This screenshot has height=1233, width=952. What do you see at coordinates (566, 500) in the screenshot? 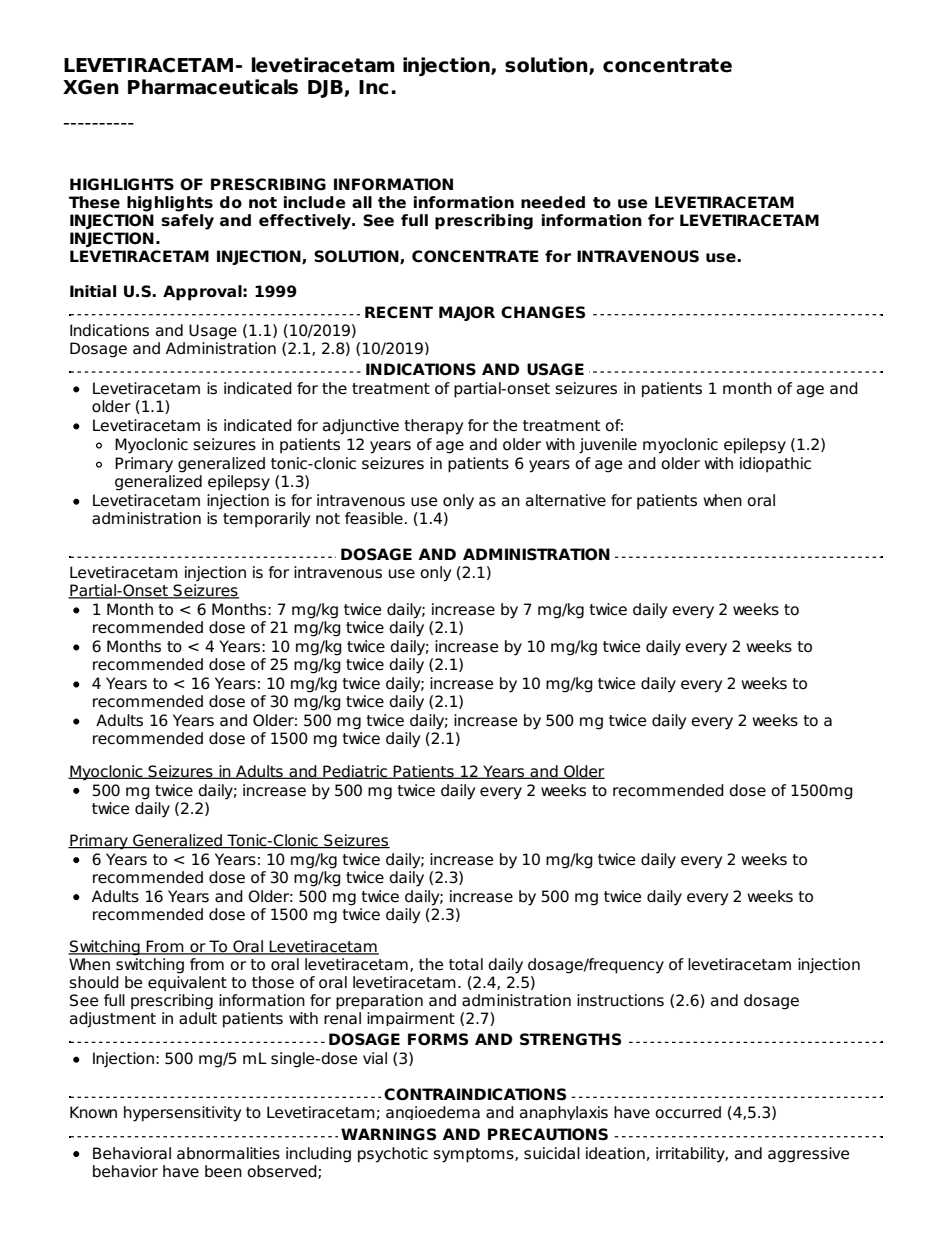
I see `alternative` at bounding box center [566, 500].
